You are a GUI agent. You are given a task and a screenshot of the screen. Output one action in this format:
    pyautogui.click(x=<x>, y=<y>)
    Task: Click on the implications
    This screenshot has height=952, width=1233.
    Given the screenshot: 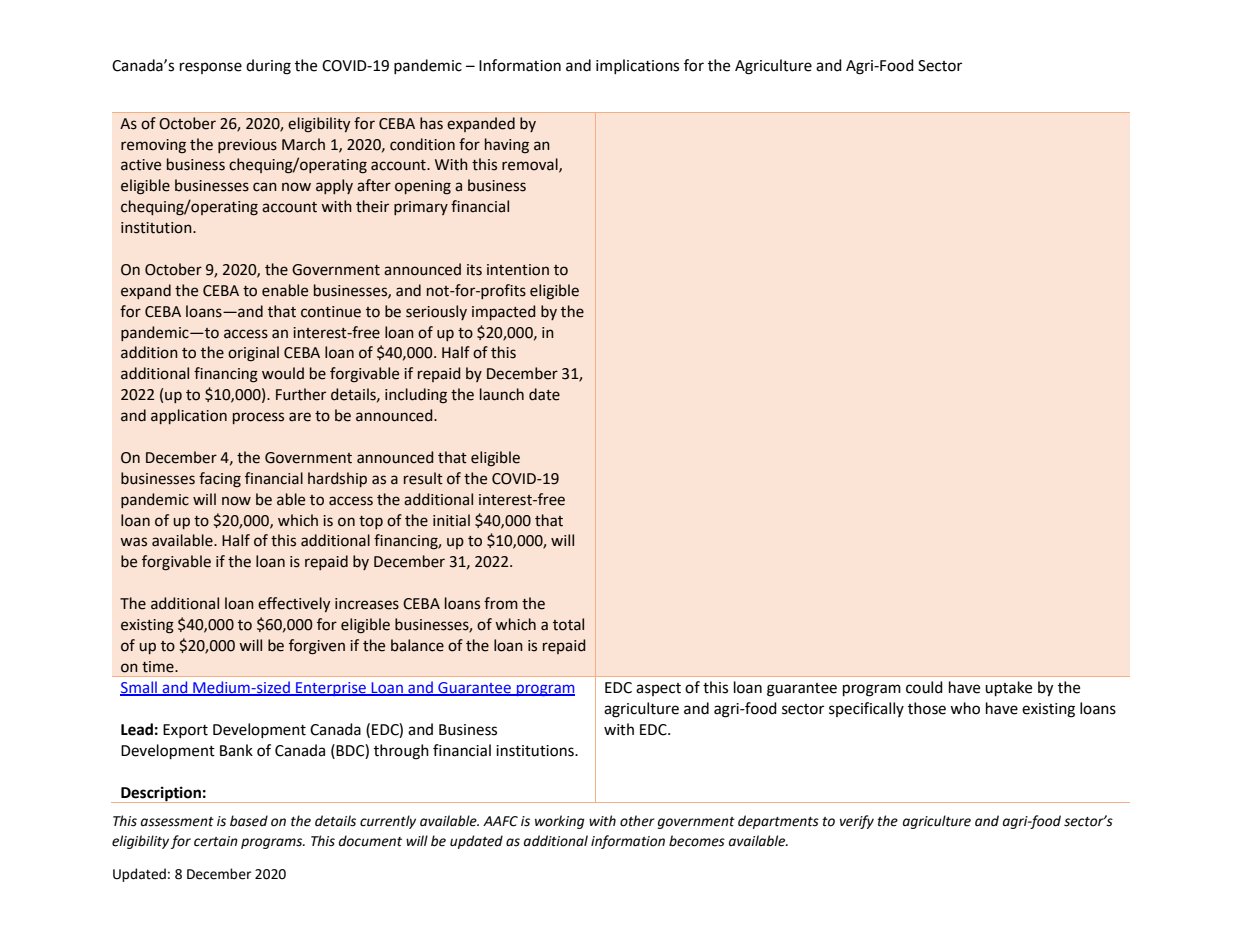 What is the action you would take?
    pyautogui.click(x=637, y=66)
